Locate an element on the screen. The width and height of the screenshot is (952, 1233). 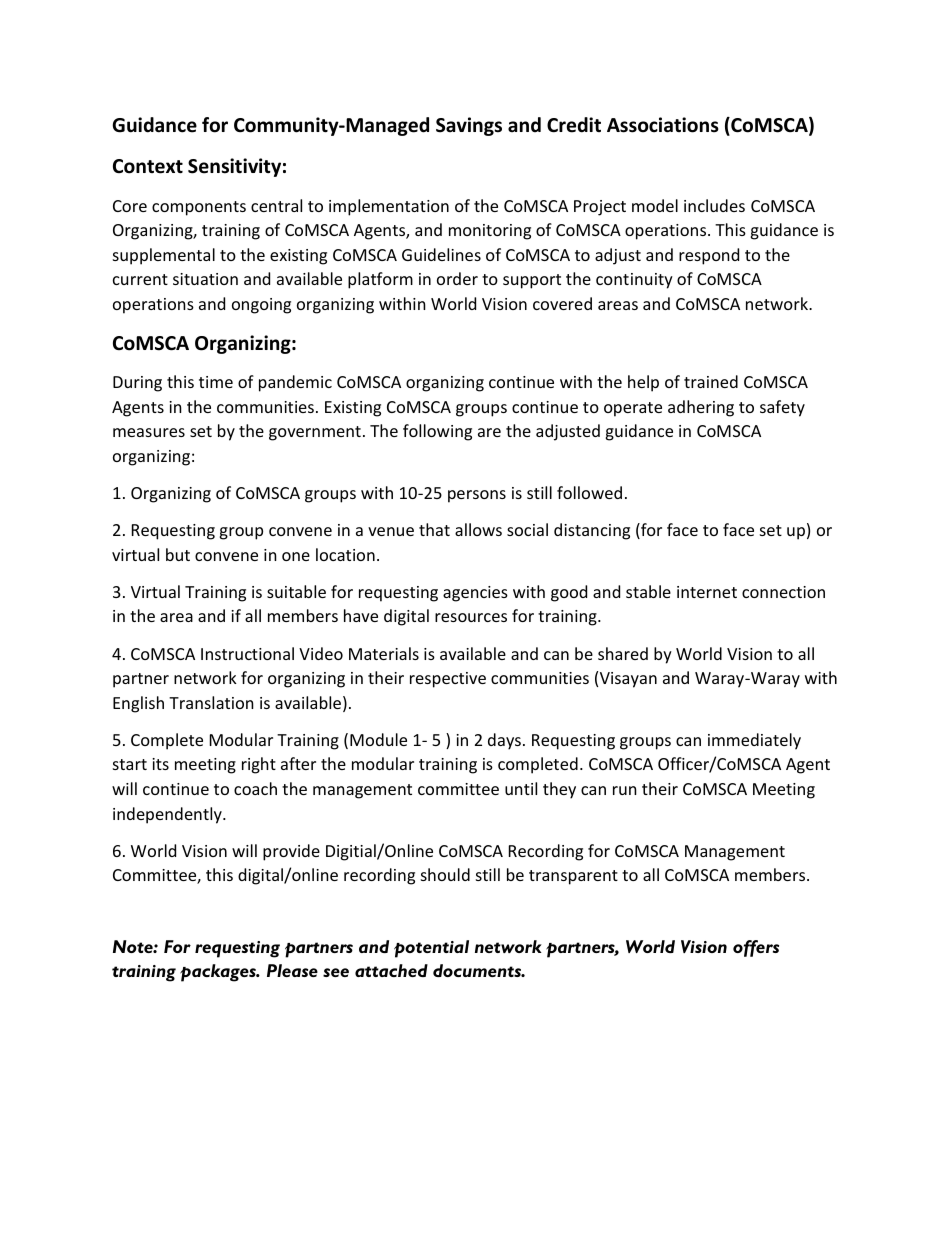
persons is located at coordinates (477, 496).
